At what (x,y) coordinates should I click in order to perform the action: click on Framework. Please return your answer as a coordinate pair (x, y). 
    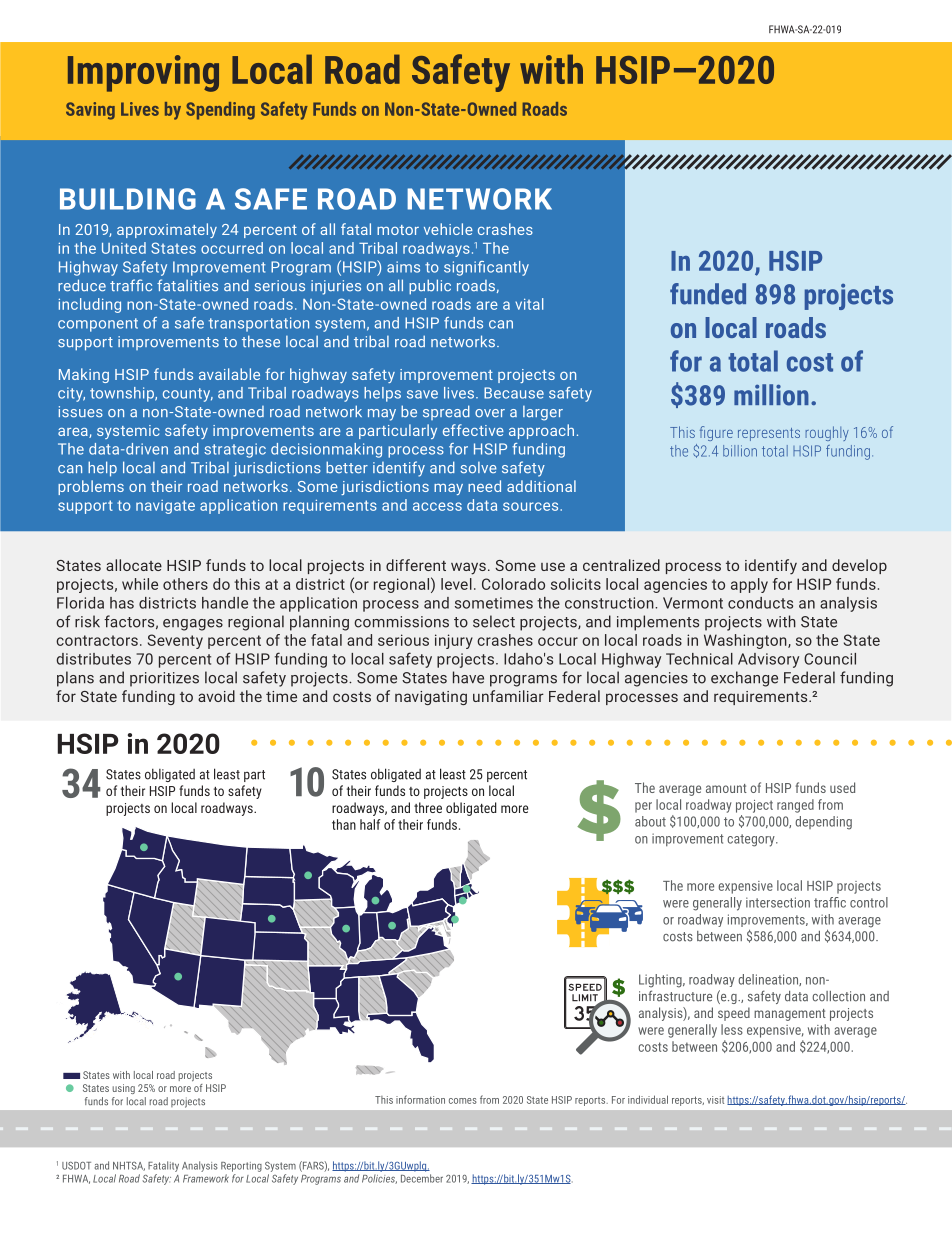
    Looking at the image, I should click on (206, 1178).
